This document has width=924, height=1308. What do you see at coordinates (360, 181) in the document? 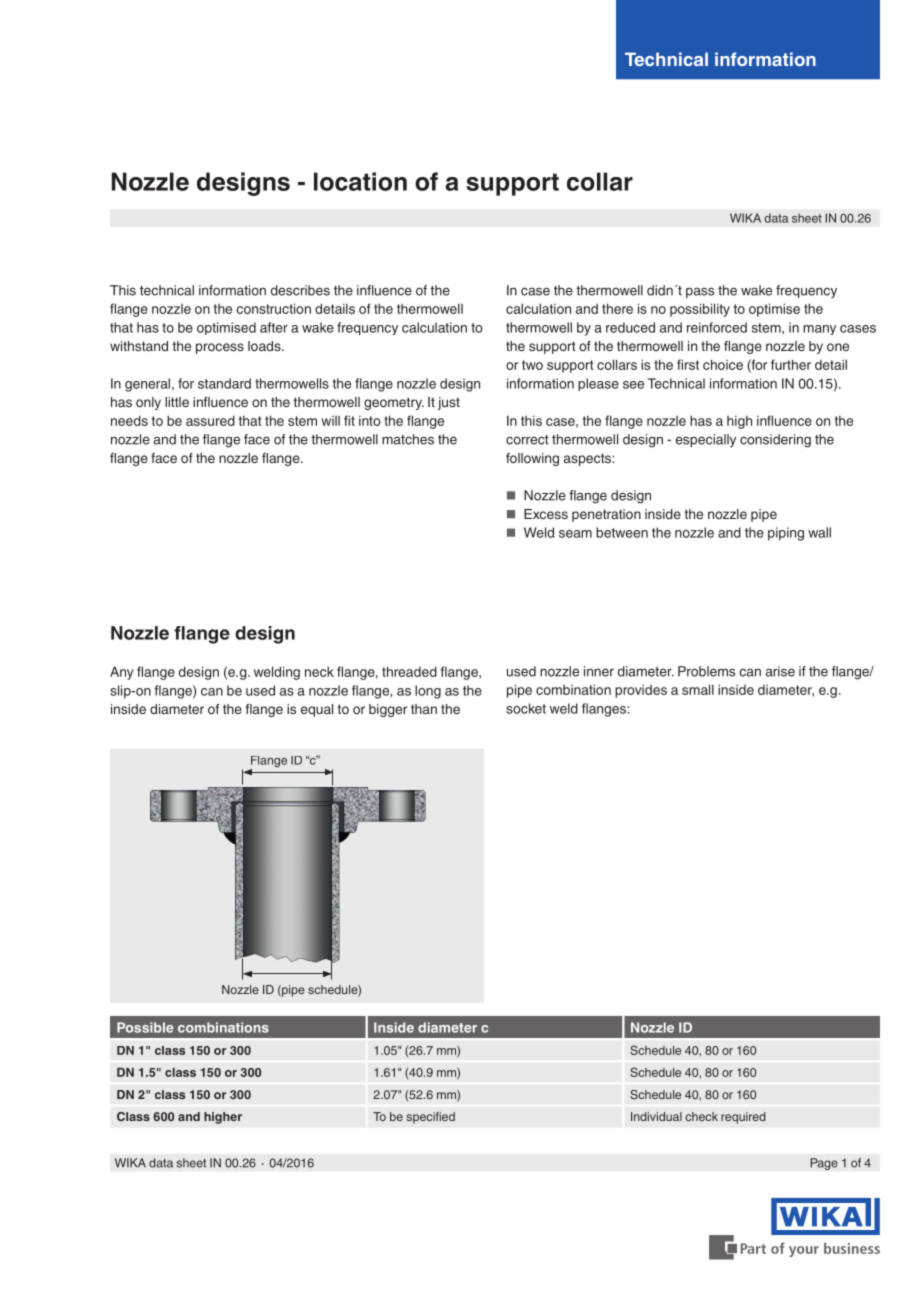
I see `location` at bounding box center [360, 181].
